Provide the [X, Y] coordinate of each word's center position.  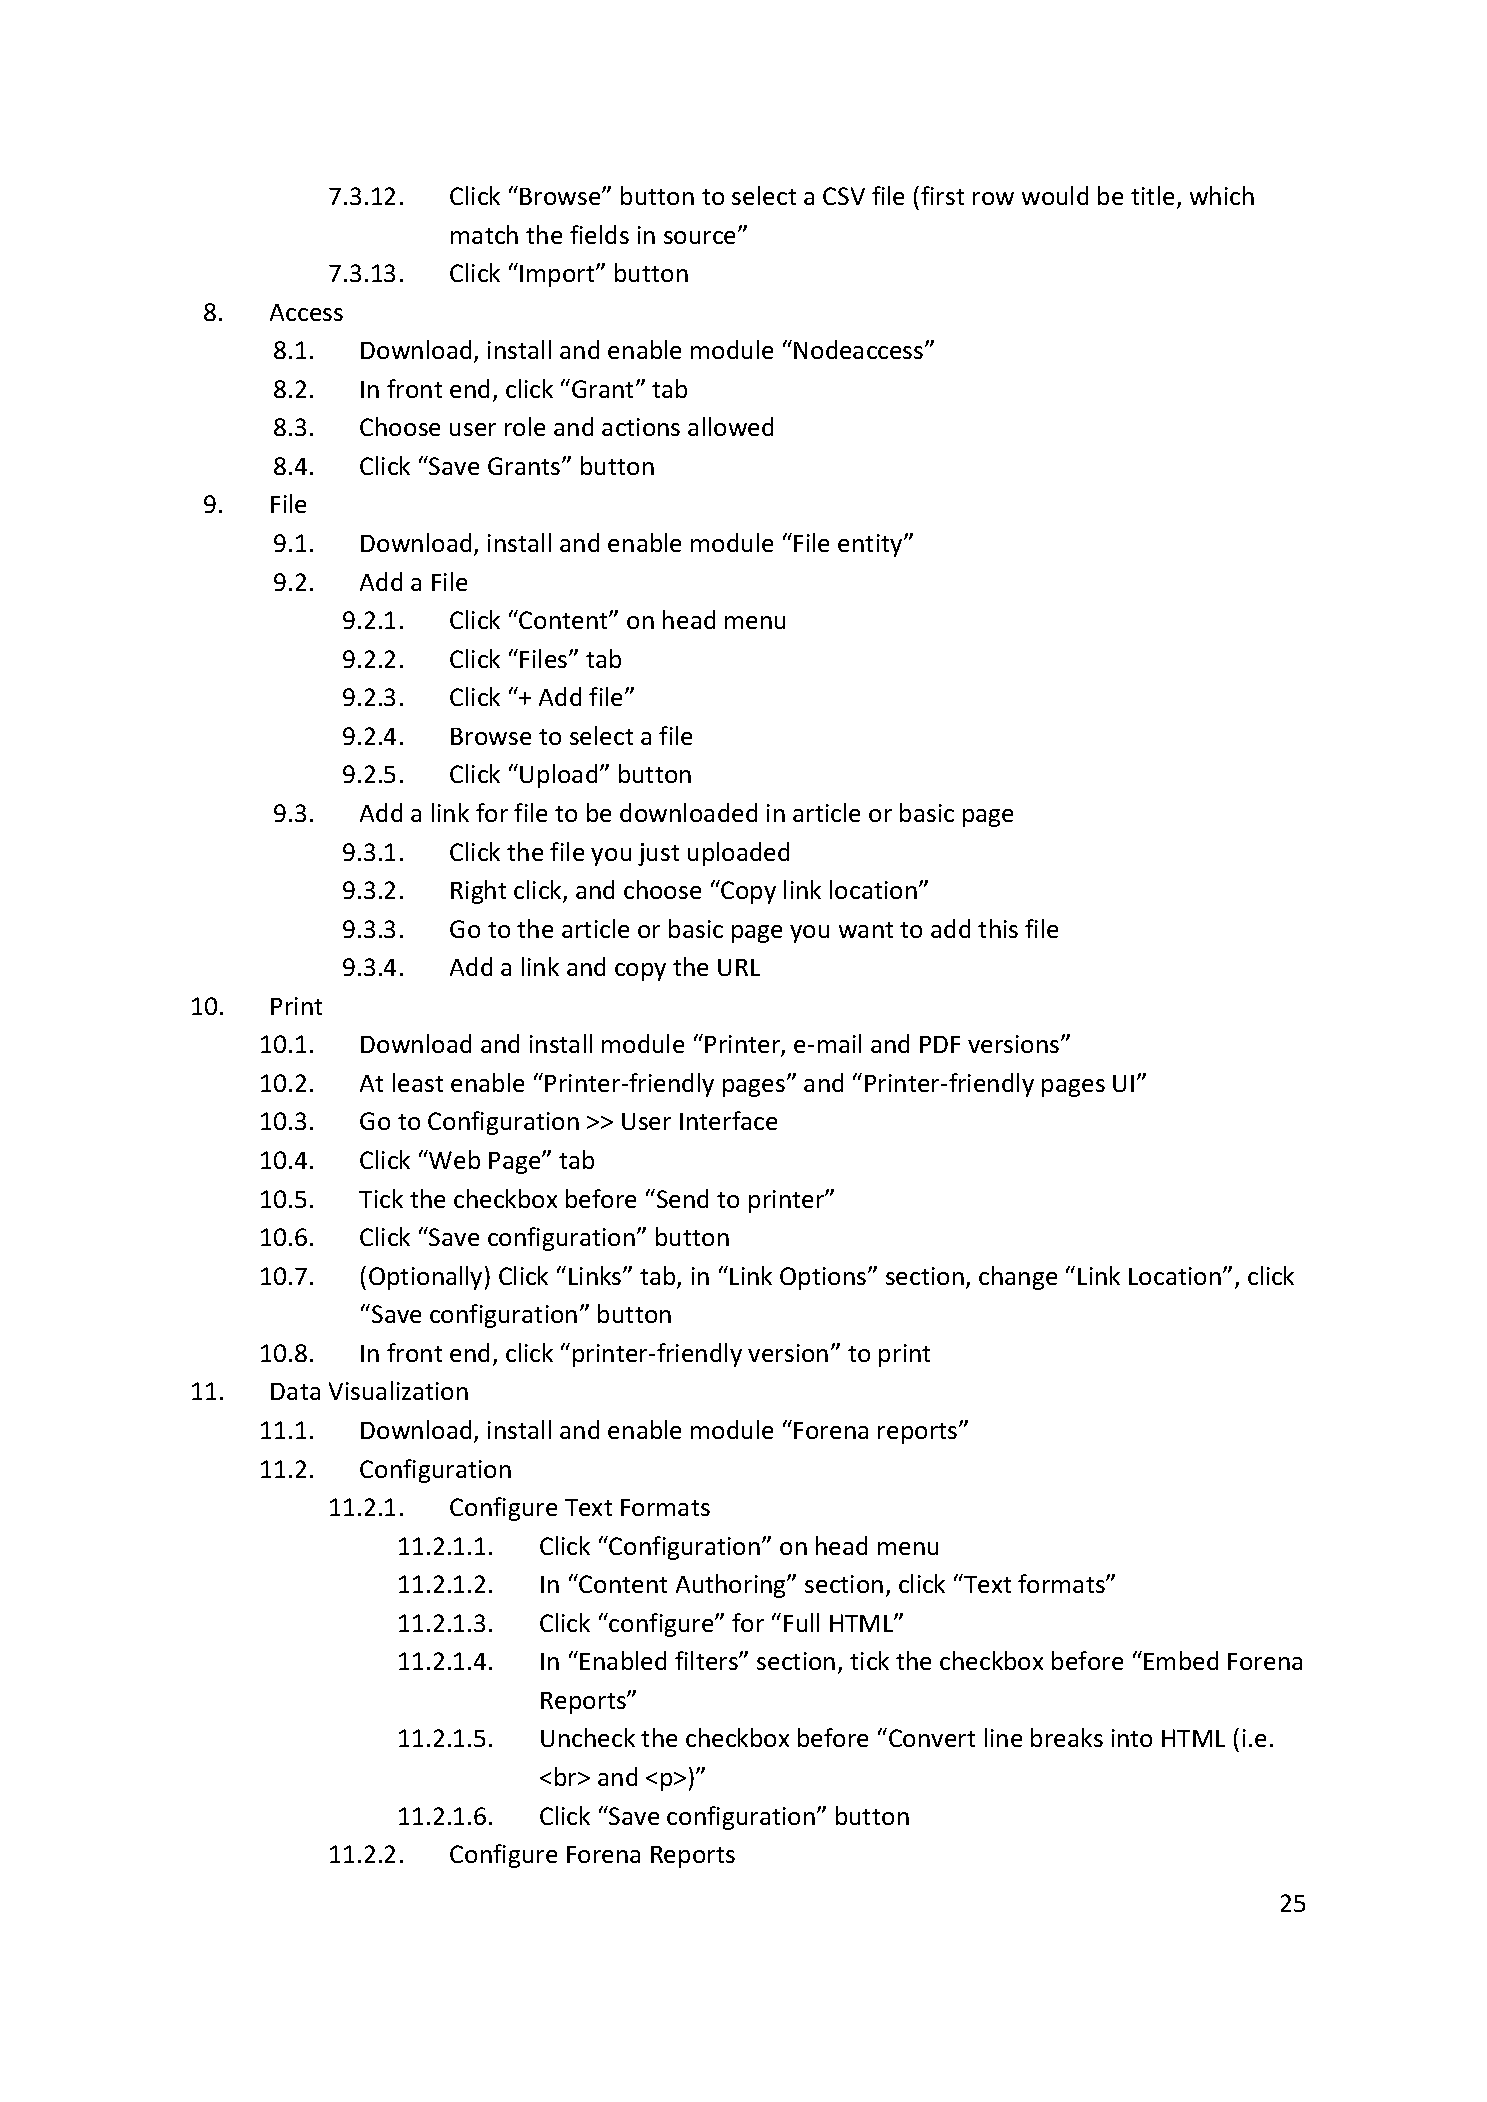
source [701, 237]
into [1132, 1738]
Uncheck [588, 1737]
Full [801, 1622]
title [1152, 195]
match [484, 234]
